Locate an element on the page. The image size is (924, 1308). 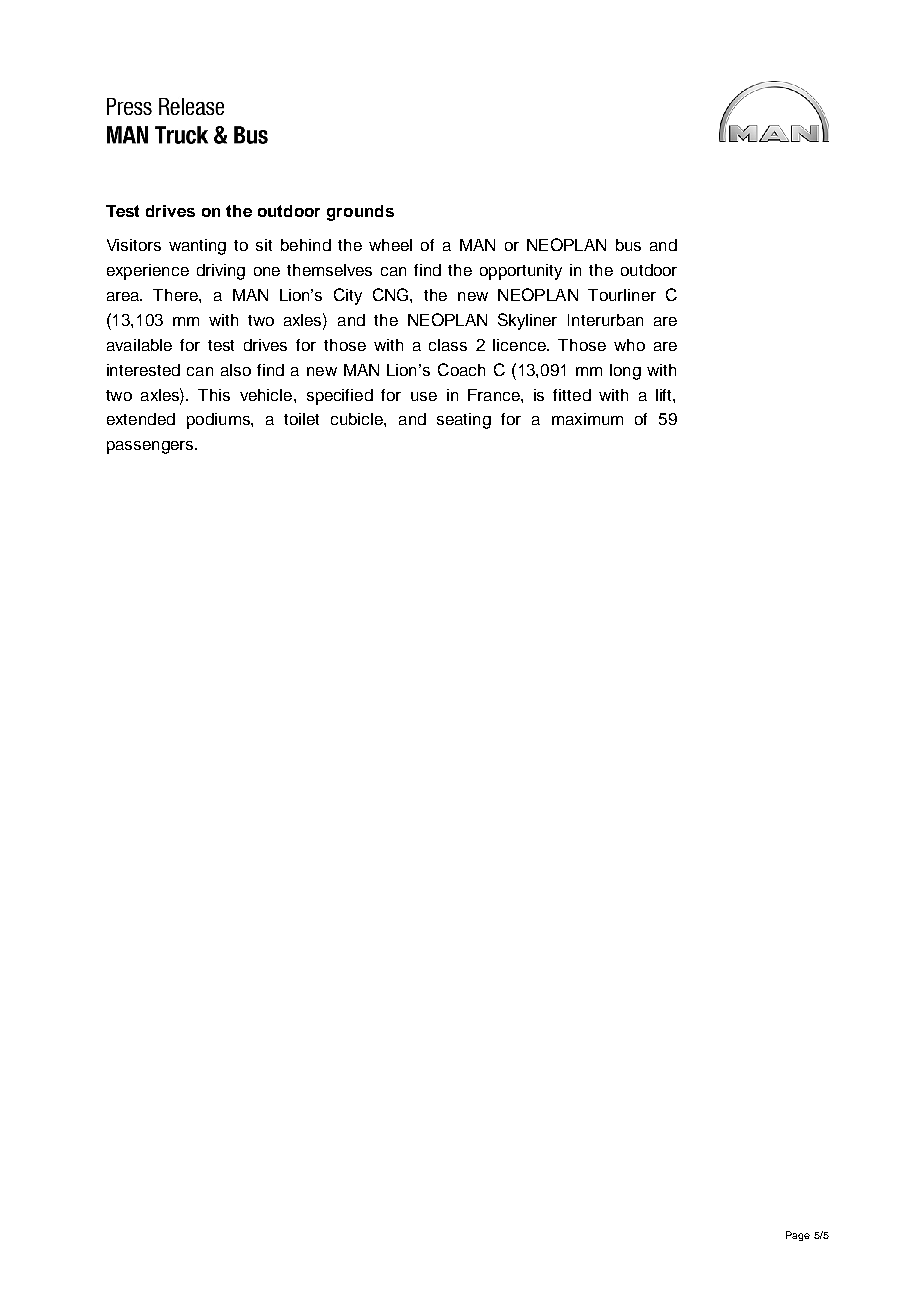
opportunity is located at coordinates (521, 272).
